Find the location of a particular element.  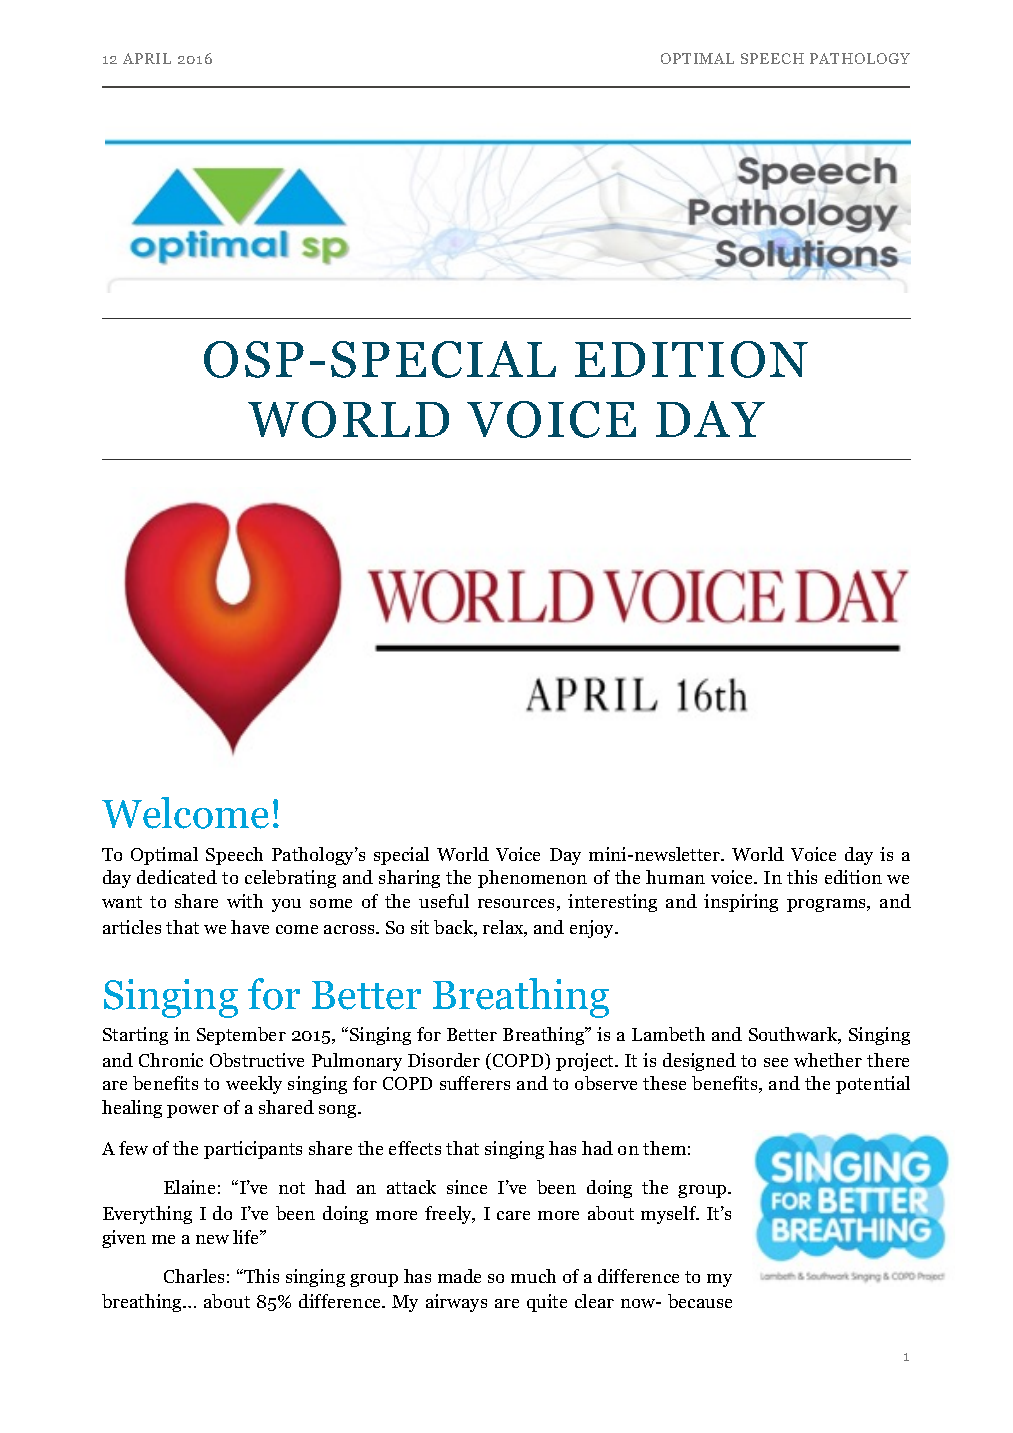

interesting is located at coordinates (612, 903).
